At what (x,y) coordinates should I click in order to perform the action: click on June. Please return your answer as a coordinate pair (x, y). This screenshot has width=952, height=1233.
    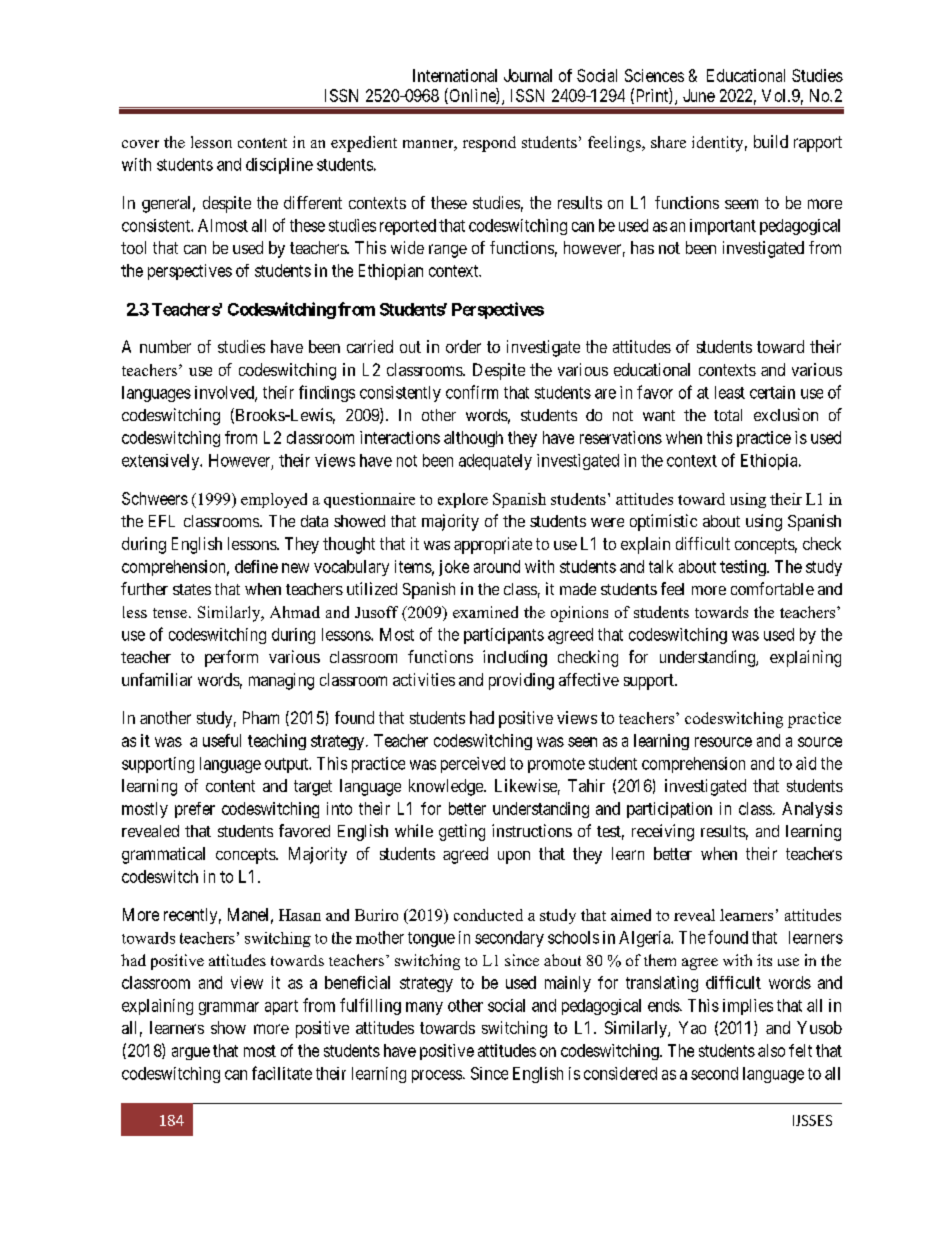
    Looking at the image, I should click on (699, 95).
